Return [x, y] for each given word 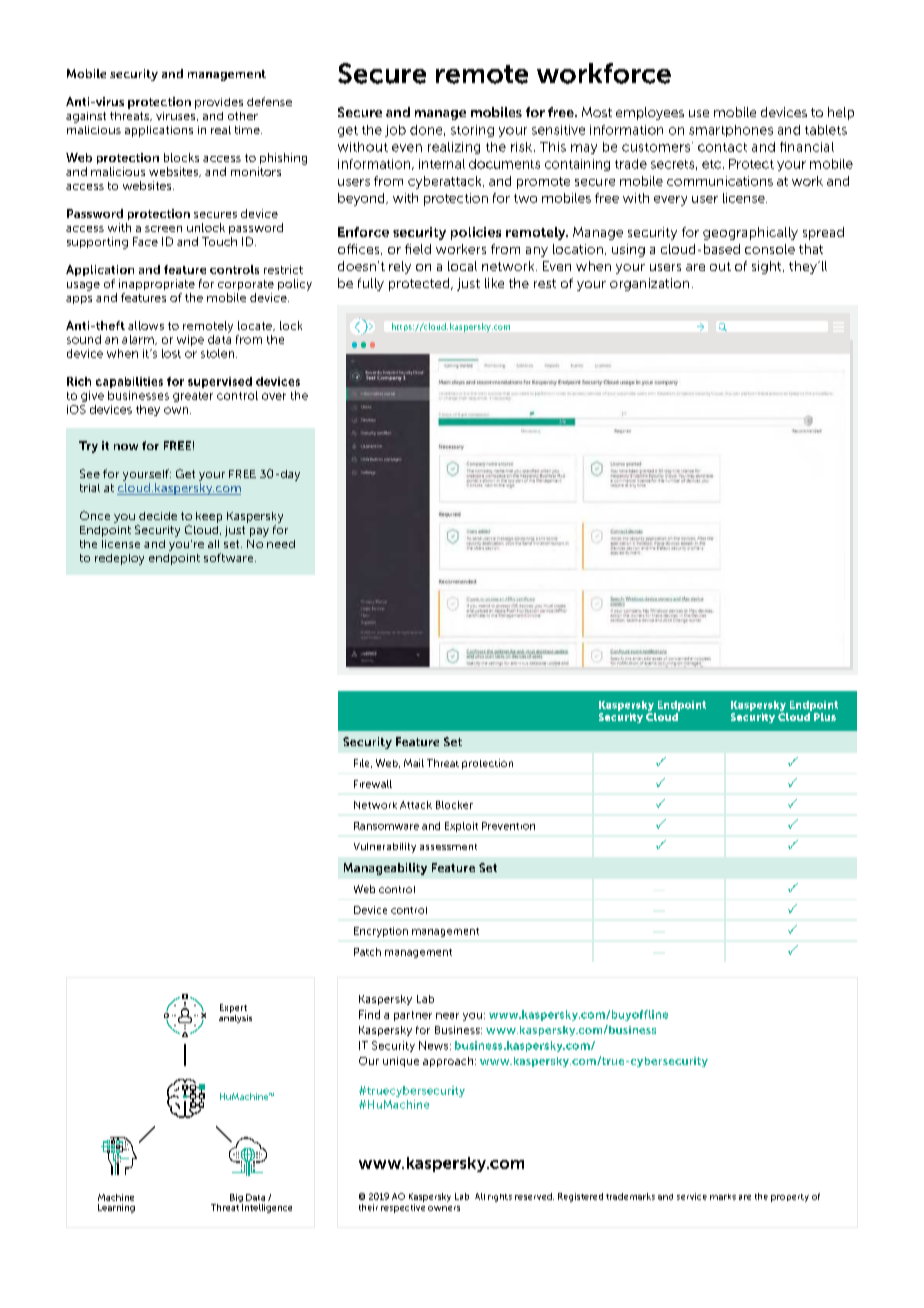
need [281, 544]
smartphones [731, 131]
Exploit [461, 827]
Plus [825, 717]
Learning [116, 1208]
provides [219, 103]
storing [472, 131]
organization [649, 284]
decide [158, 516]
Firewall [373, 784]
